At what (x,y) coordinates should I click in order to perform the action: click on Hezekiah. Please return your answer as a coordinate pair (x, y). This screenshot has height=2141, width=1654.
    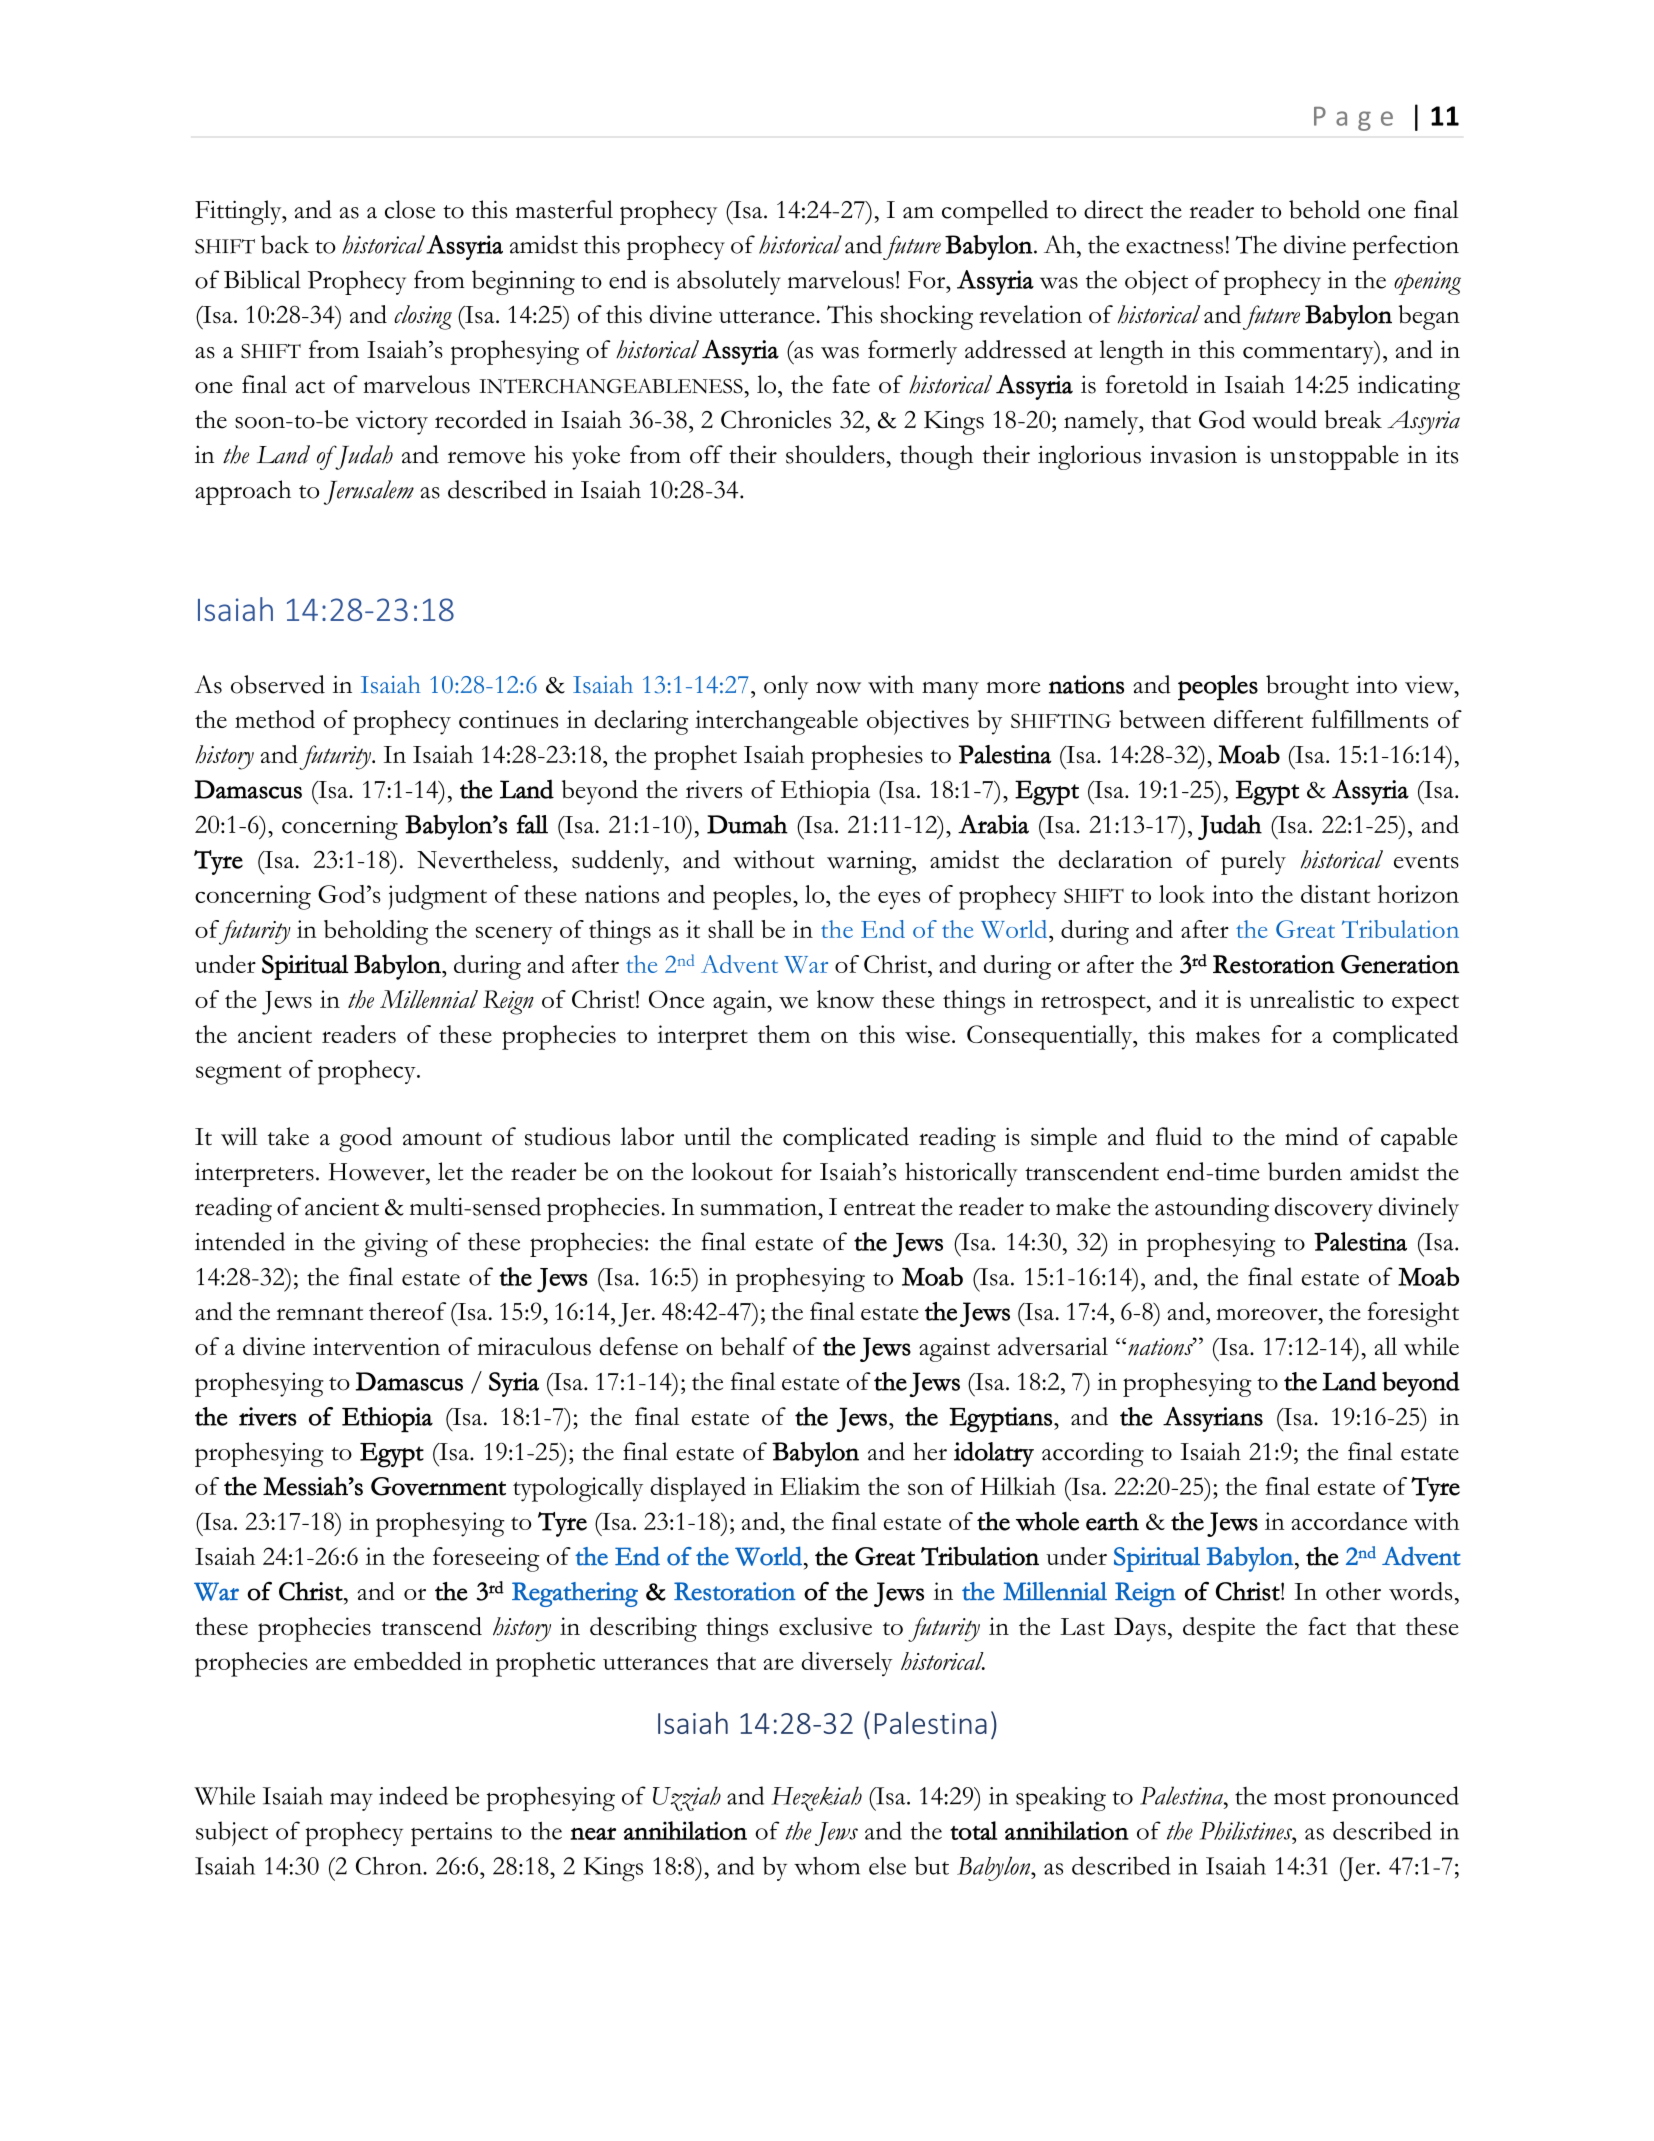
    Looking at the image, I should click on (816, 1798).
